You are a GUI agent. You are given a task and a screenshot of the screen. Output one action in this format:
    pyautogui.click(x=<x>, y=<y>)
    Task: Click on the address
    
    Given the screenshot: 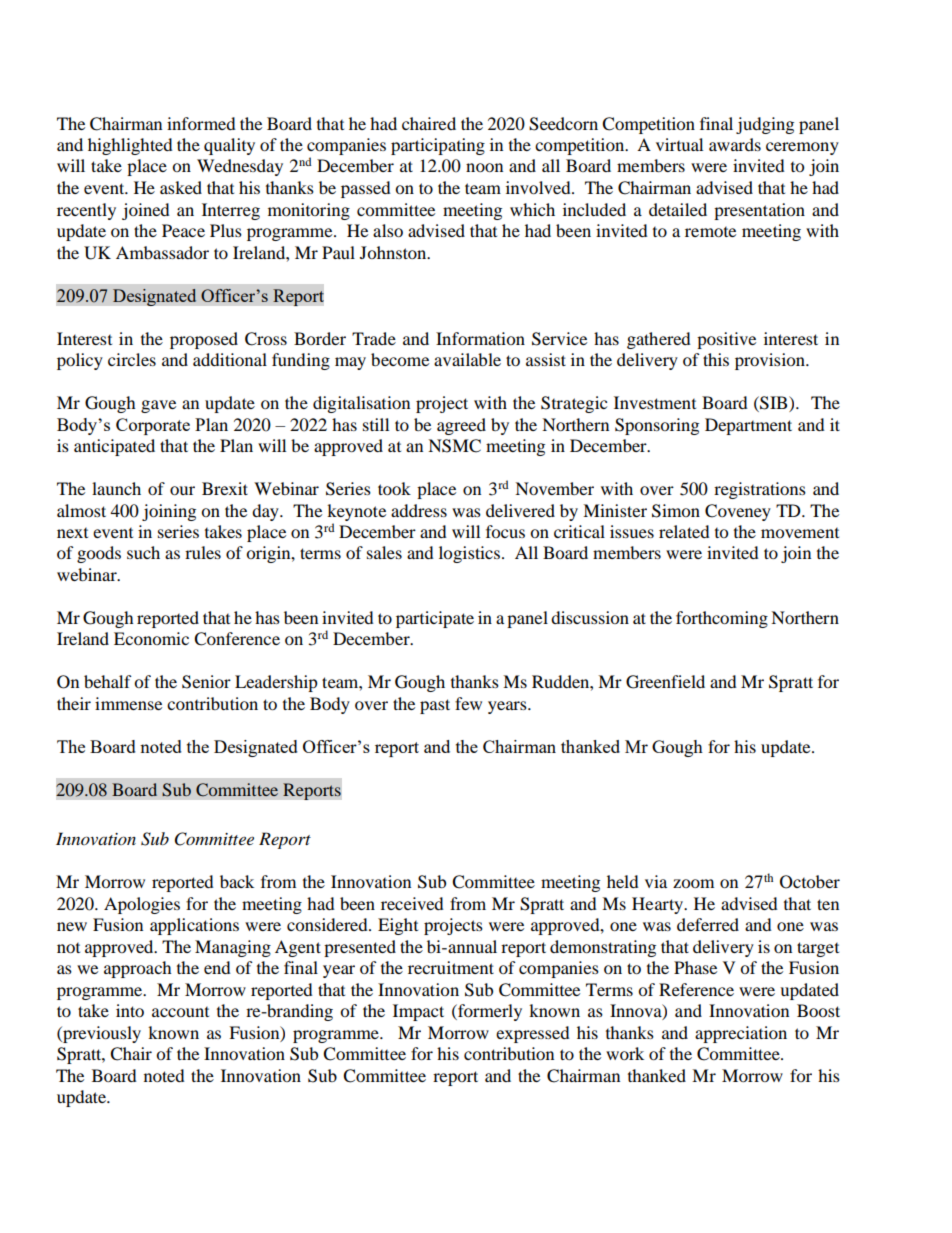 What is the action you would take?
    pyautogui.click(x=419, y=510)
